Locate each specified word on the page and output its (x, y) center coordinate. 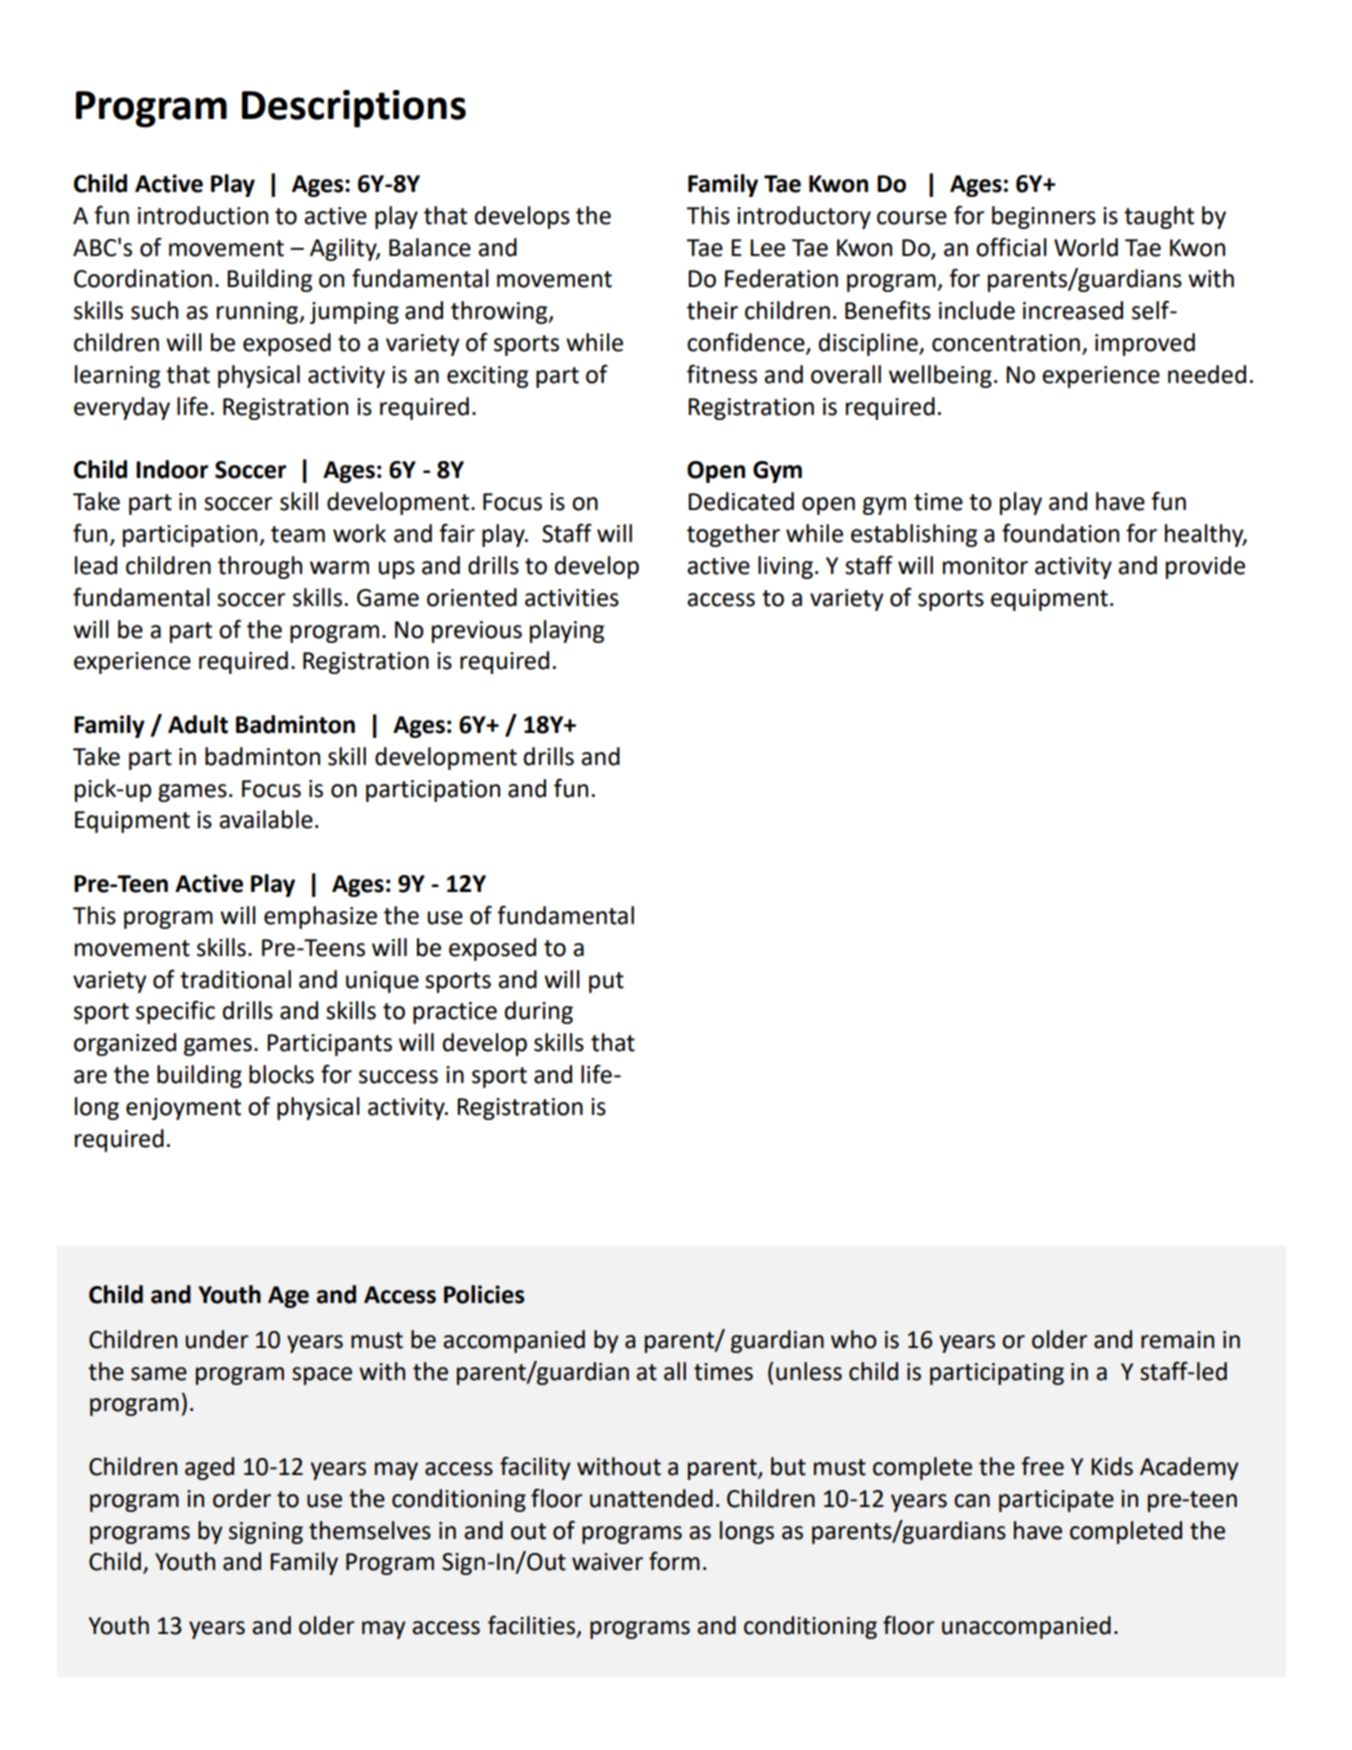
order (242, 1498)
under (217, 1339)
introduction (203, 215)
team (298, 534)
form (674, 1561)
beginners (1044, 217)
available (266, 819)
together (733, 535)
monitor (985, 566)
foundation (1060, 533)
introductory (804, 217)
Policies (484, 1294)
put (606, 982)
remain (1177, 1340)
